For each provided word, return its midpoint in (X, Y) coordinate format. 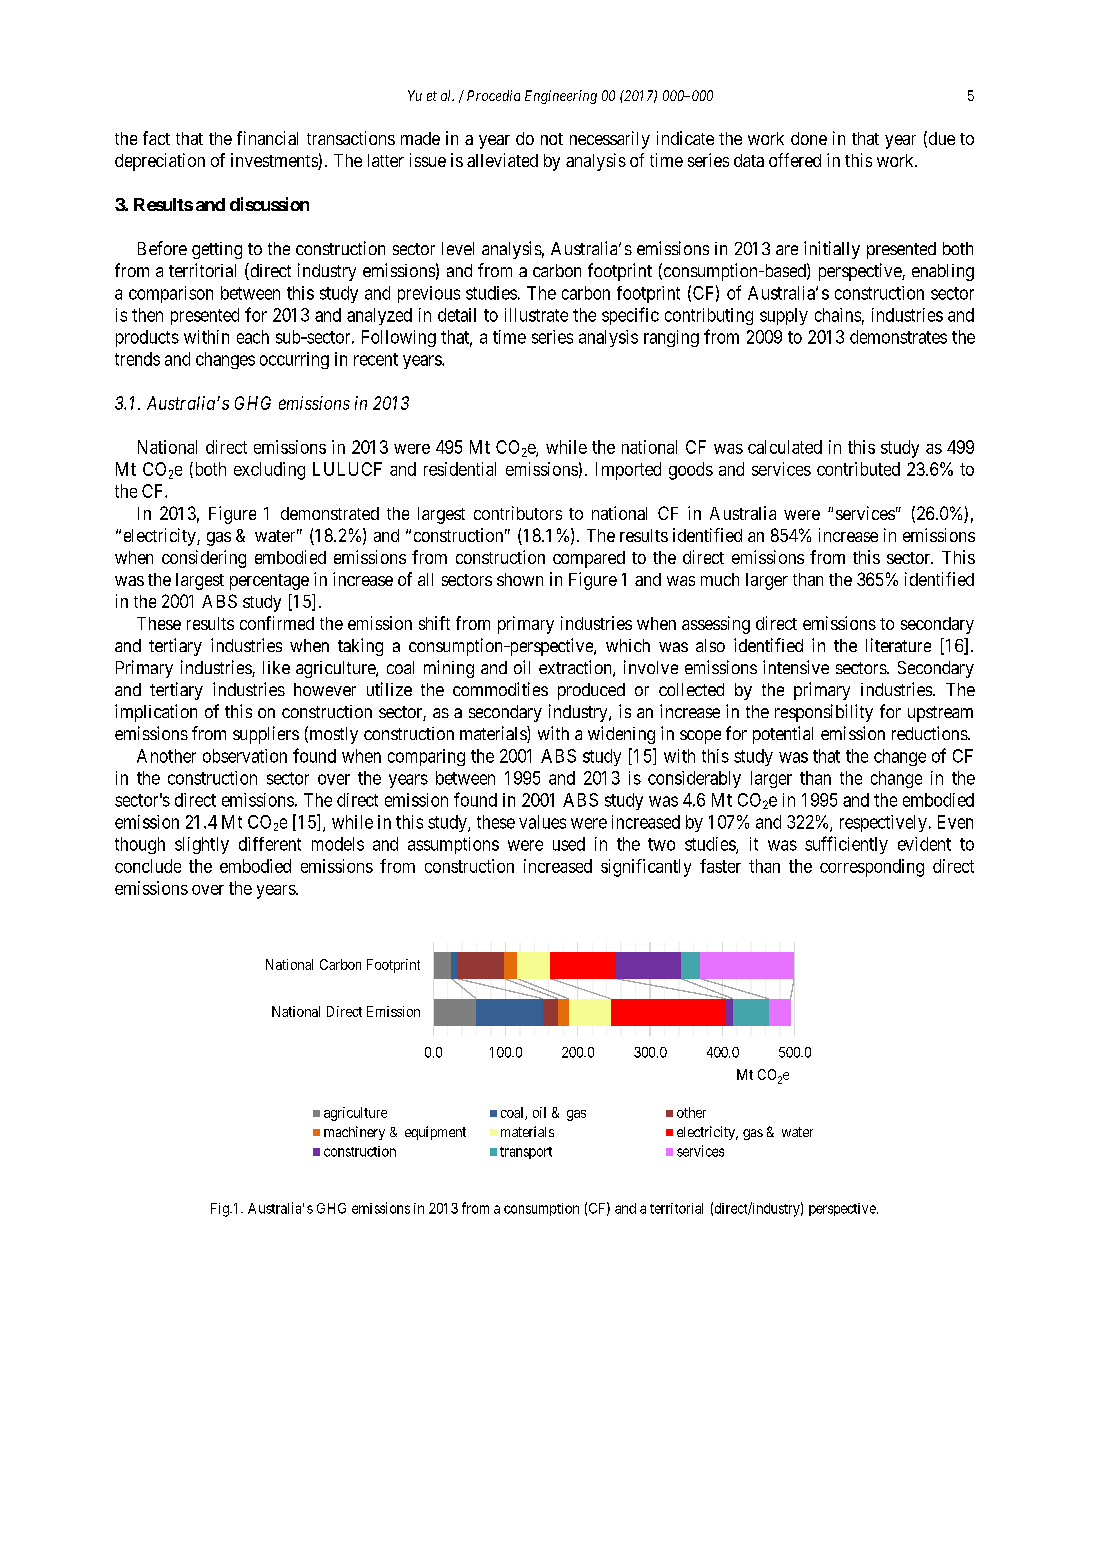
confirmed (277, 623)
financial (267, 138)
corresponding (872, 868)
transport (526, 1153)
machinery (354, 1133)
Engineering (561, 97)
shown (520, 579)
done (809, 138)
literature (898, 645)
